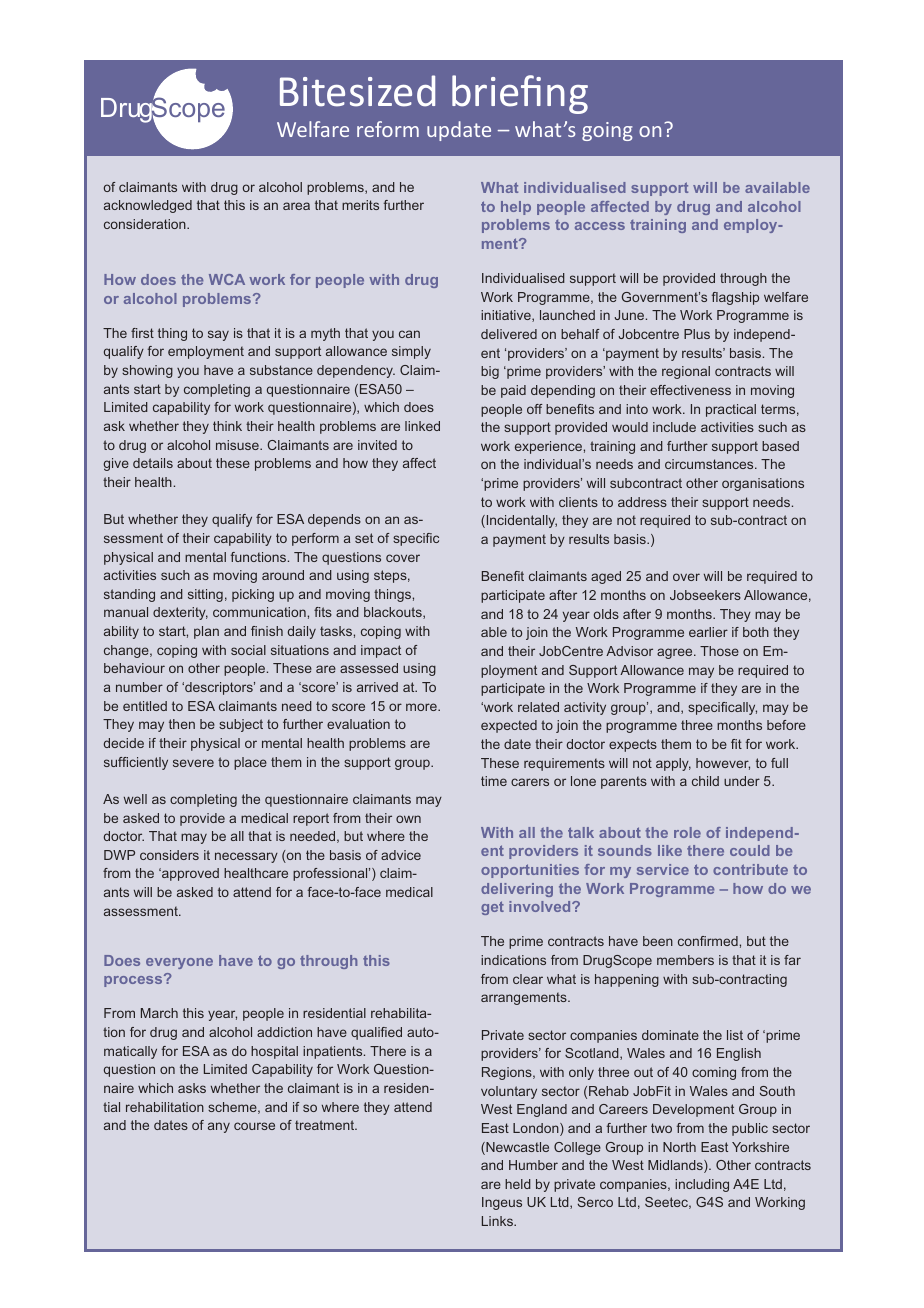 This document has width=924, height=1308. I want to click on Links, so click(498, 1221).
